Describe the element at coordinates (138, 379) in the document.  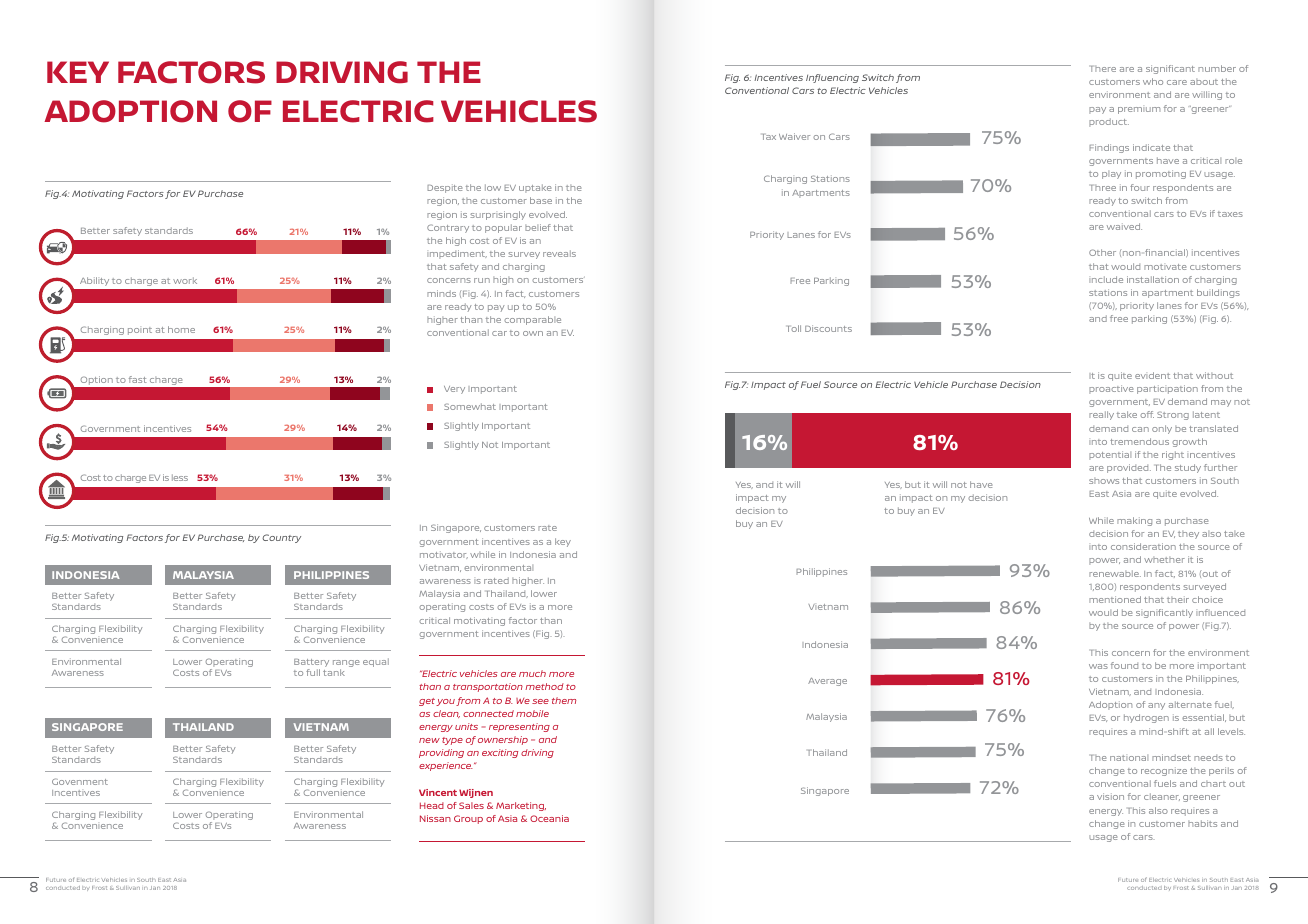
I see `fast` at that location.
